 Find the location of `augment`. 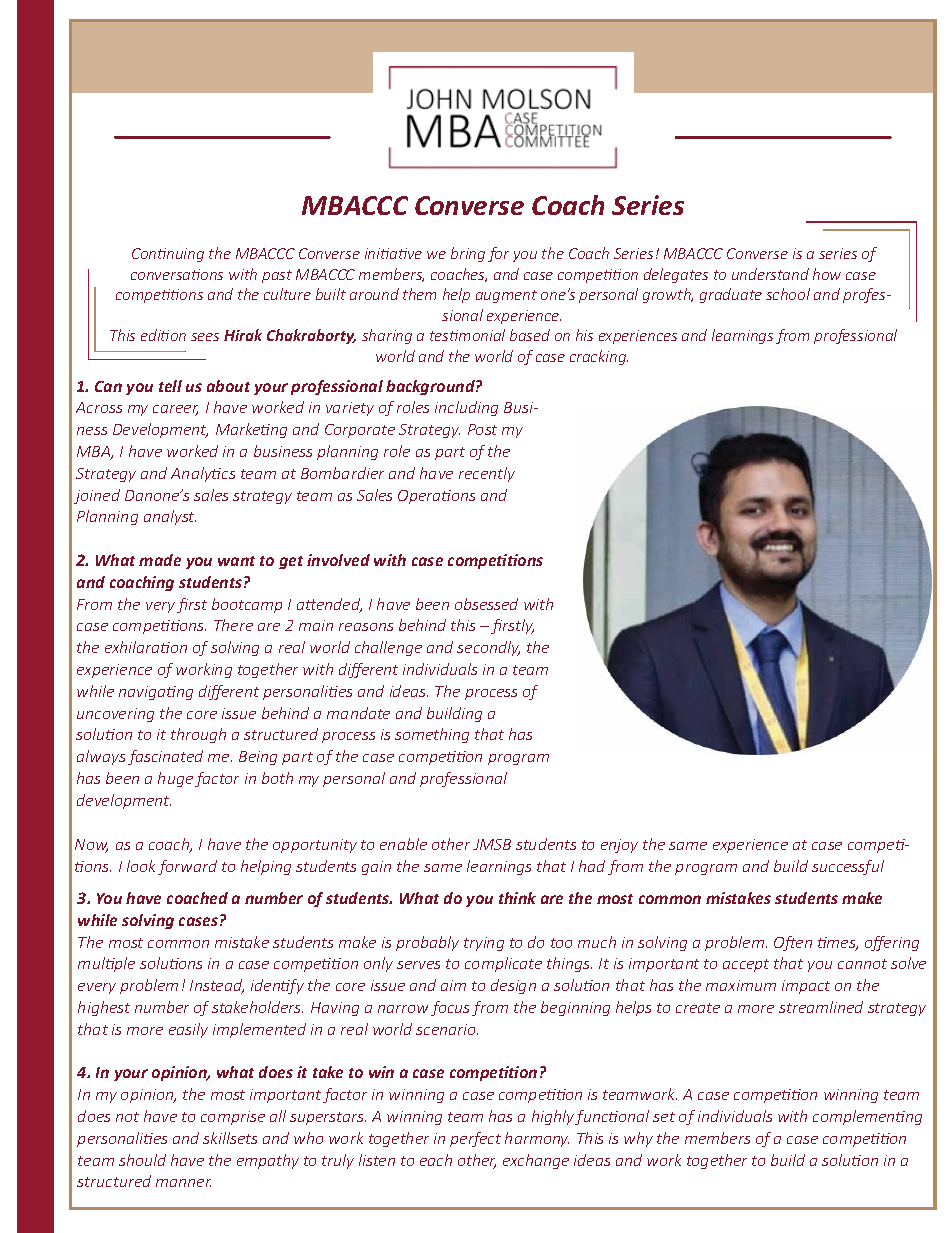

augment is located at coordinates (506, 296).
